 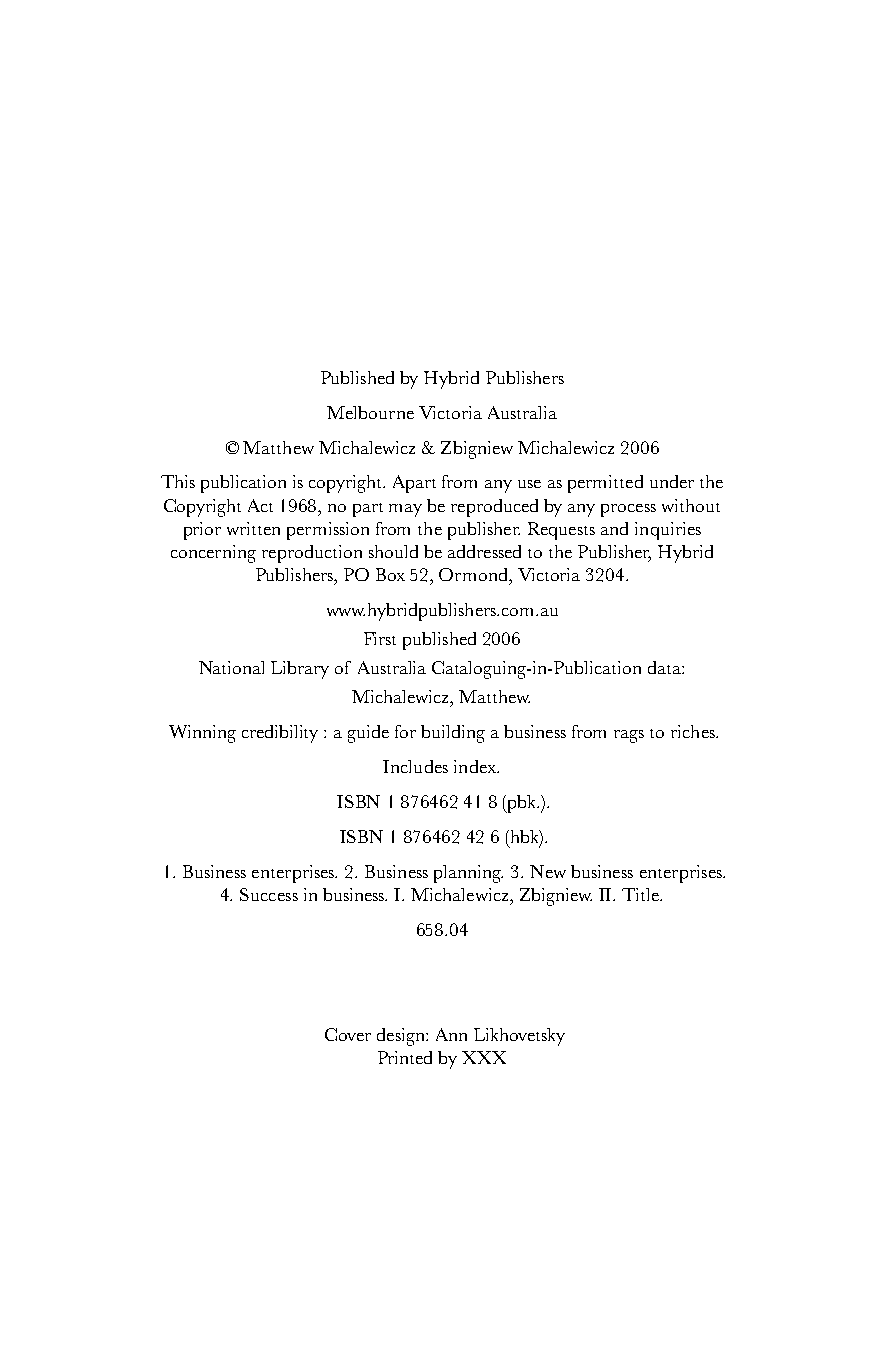 I want to click on Melbourne, so click(x=370, y=412).
